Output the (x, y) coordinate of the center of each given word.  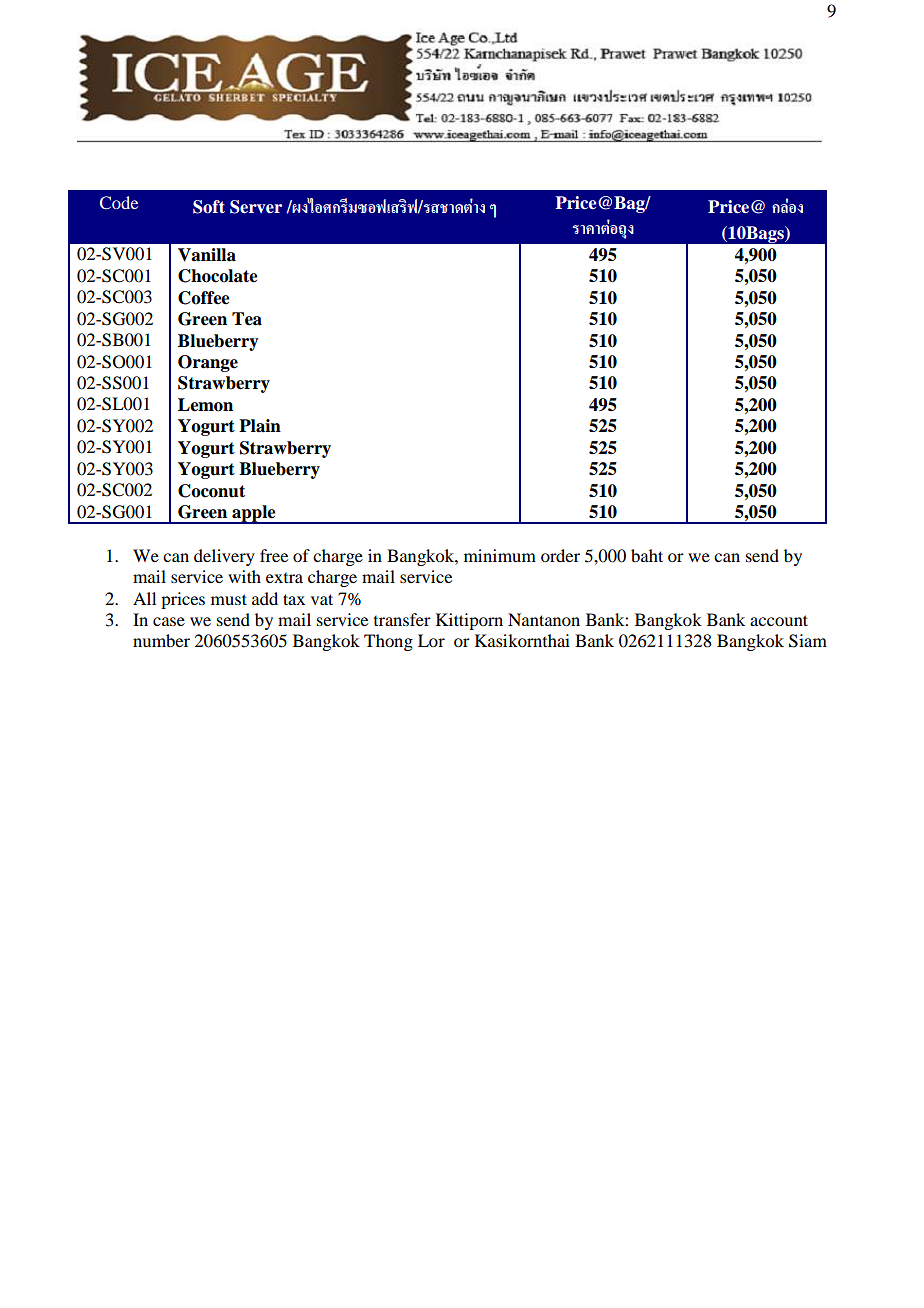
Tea (247, 319)
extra (284, 578)
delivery (224, 557)
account (779, 620)
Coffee (204, 298)
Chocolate (218, 276)
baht (647, 555)
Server (256, 207)
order (560, 555)
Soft (209, 207)
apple (254, 514)
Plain (260, 426)
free (274, 555)
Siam (808, 641)
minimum (500, 555)
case (169, 621)
